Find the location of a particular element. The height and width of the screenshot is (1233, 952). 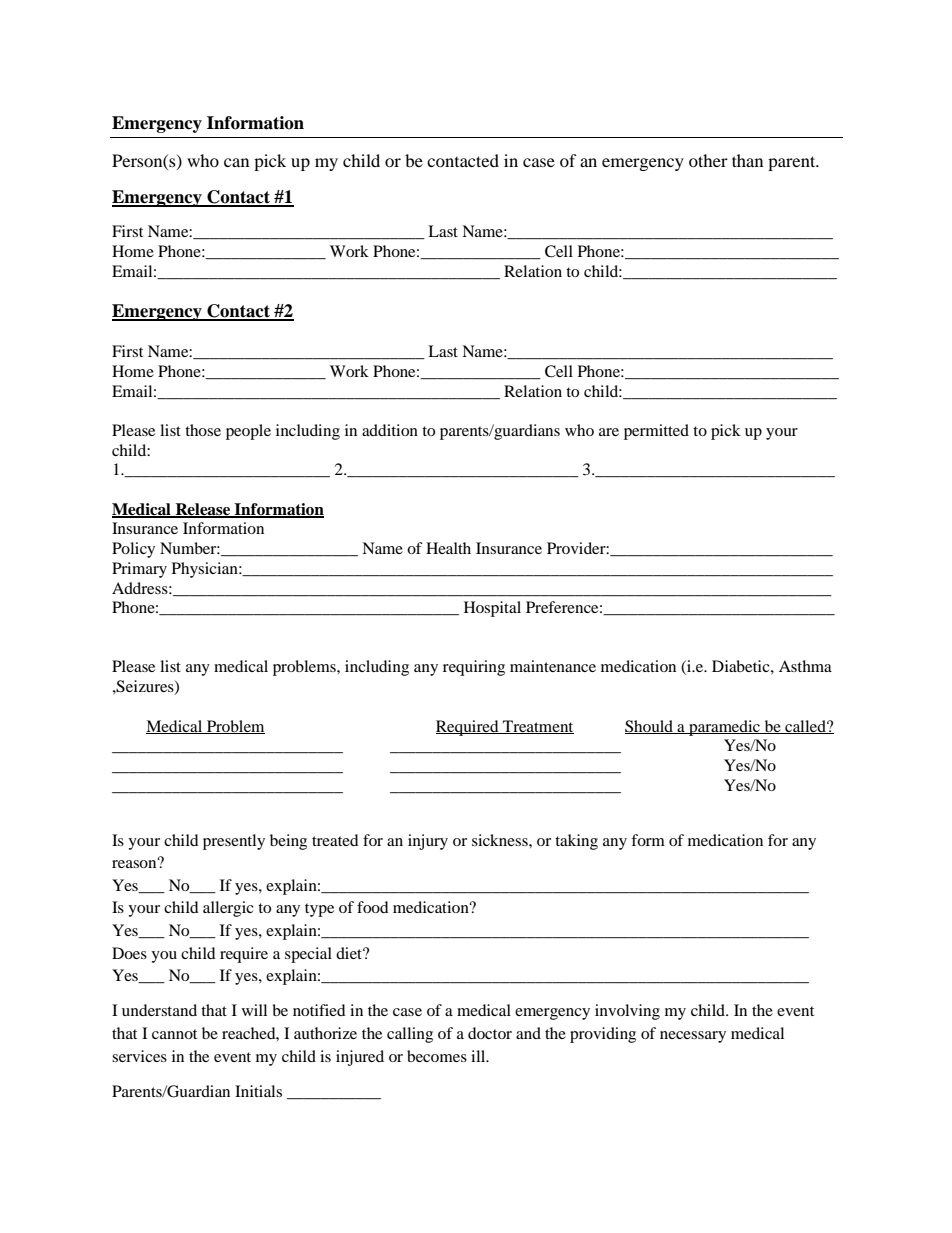

those is located at coordinates (203, 430).
